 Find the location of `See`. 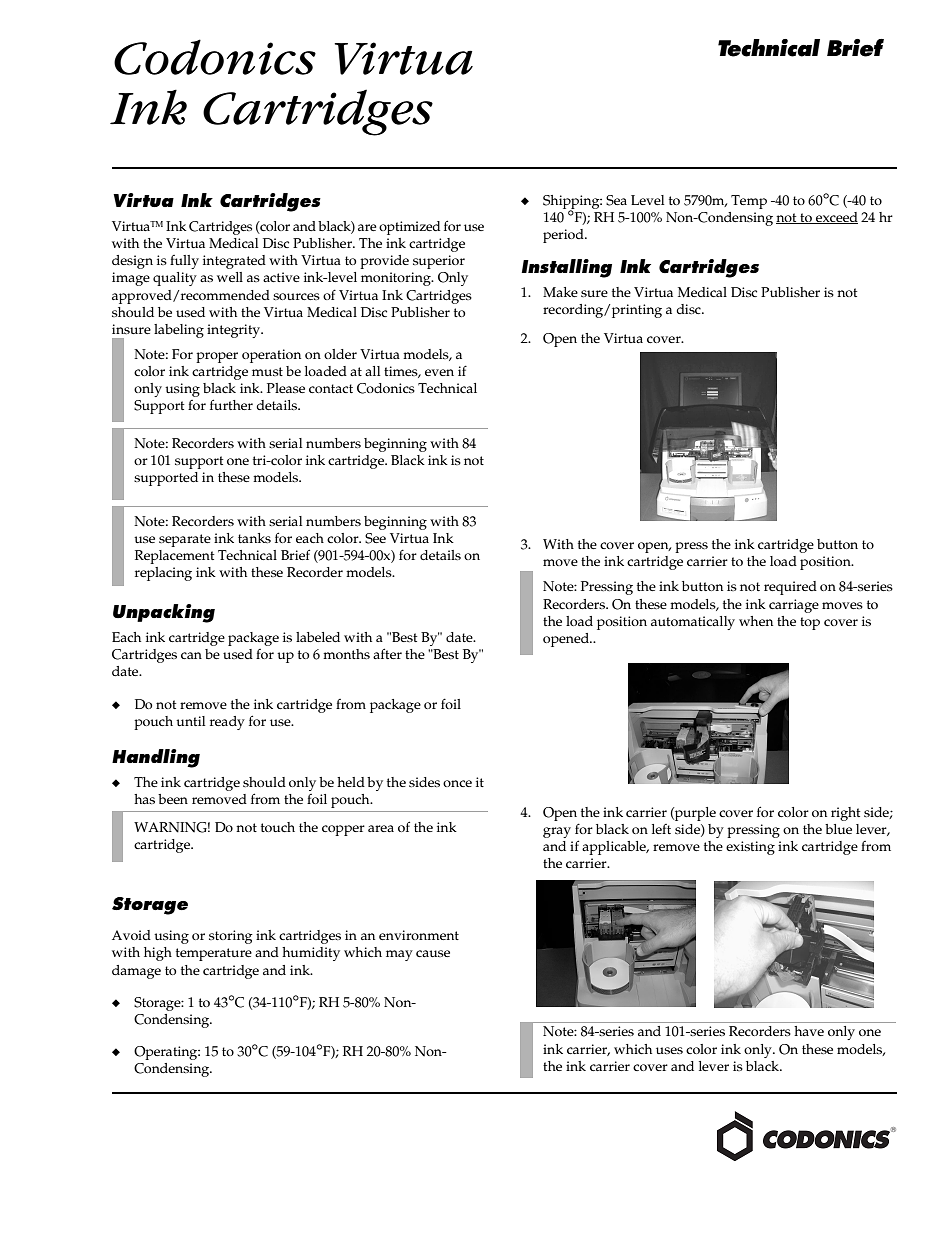

See is located at coordinates (375, 538).
